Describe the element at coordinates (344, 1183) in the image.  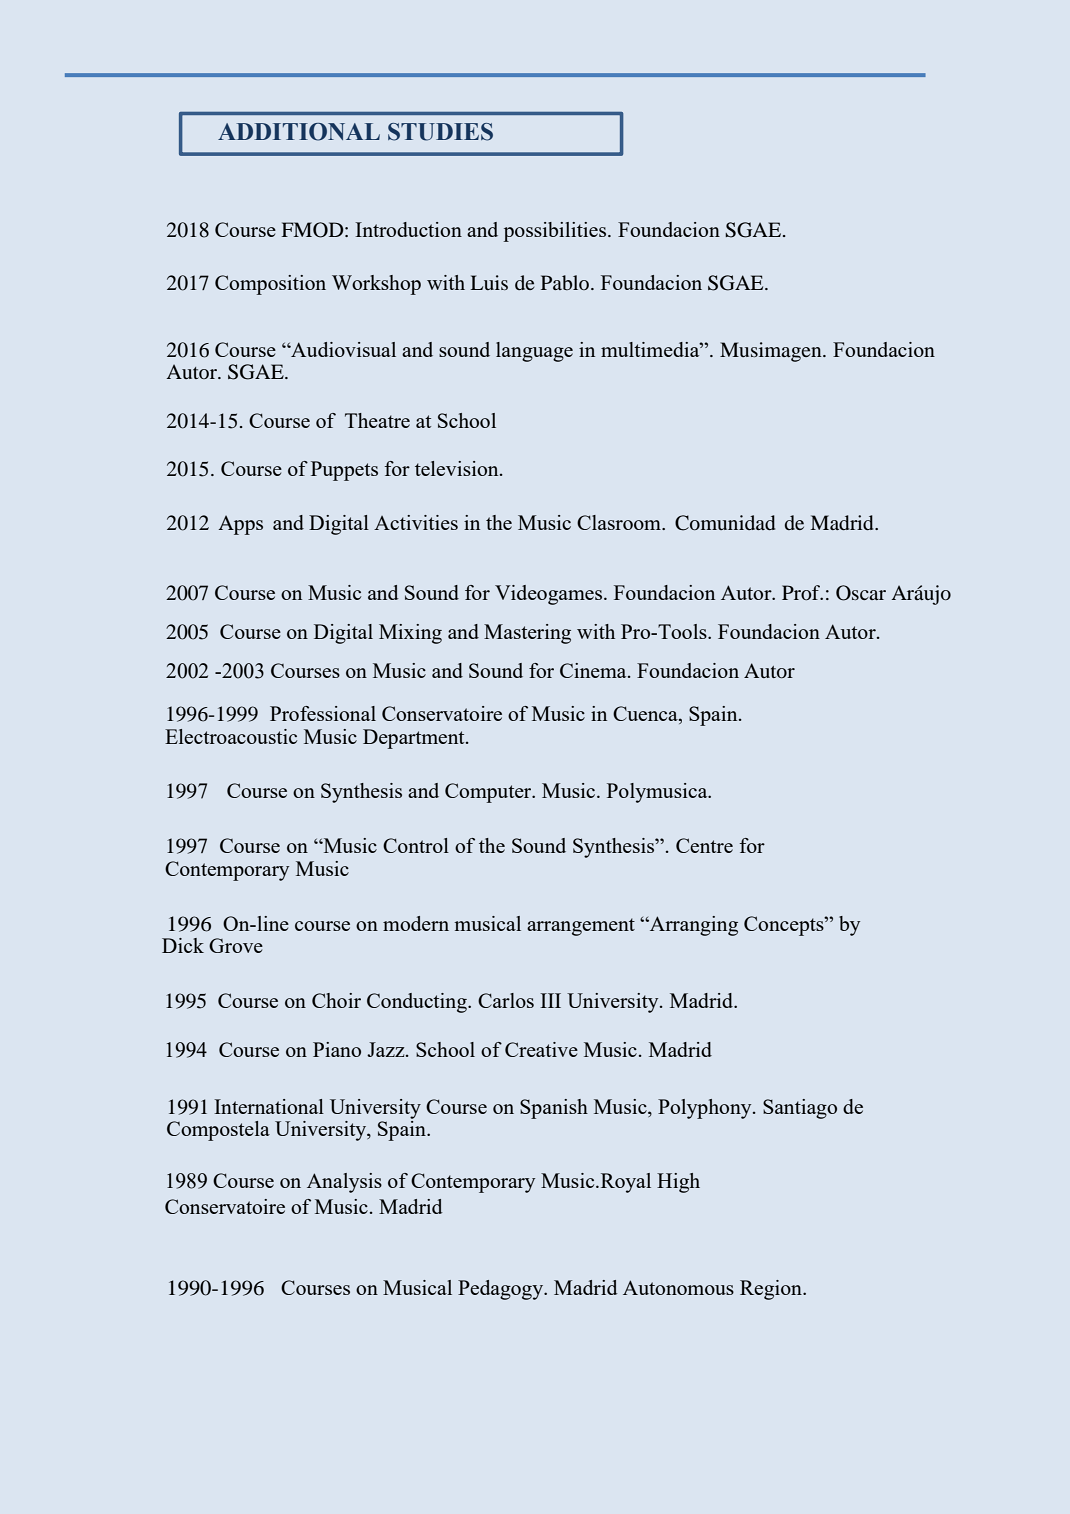
I see `Analysis` at that location.
